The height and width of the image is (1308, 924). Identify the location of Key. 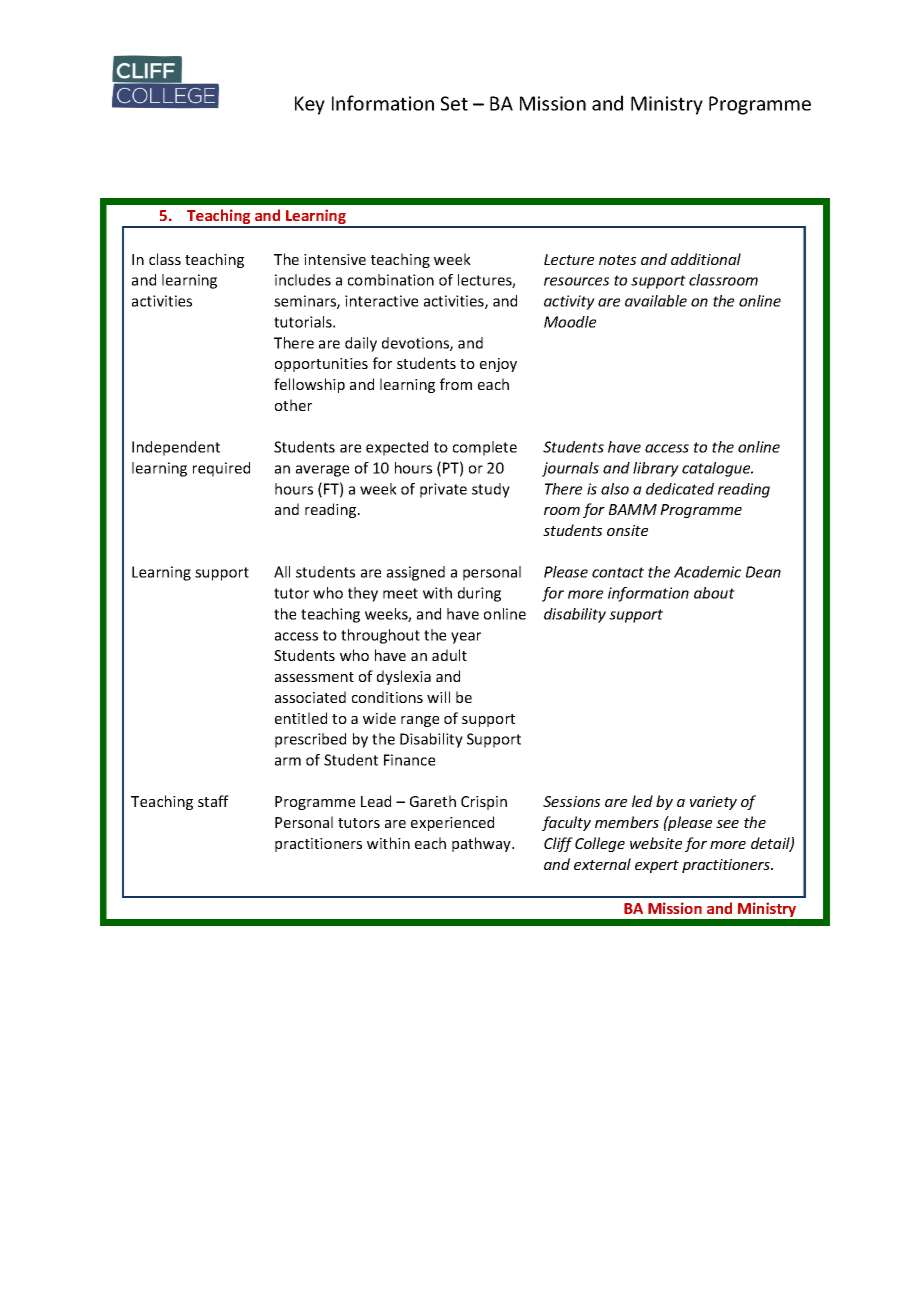
(310, 105).
